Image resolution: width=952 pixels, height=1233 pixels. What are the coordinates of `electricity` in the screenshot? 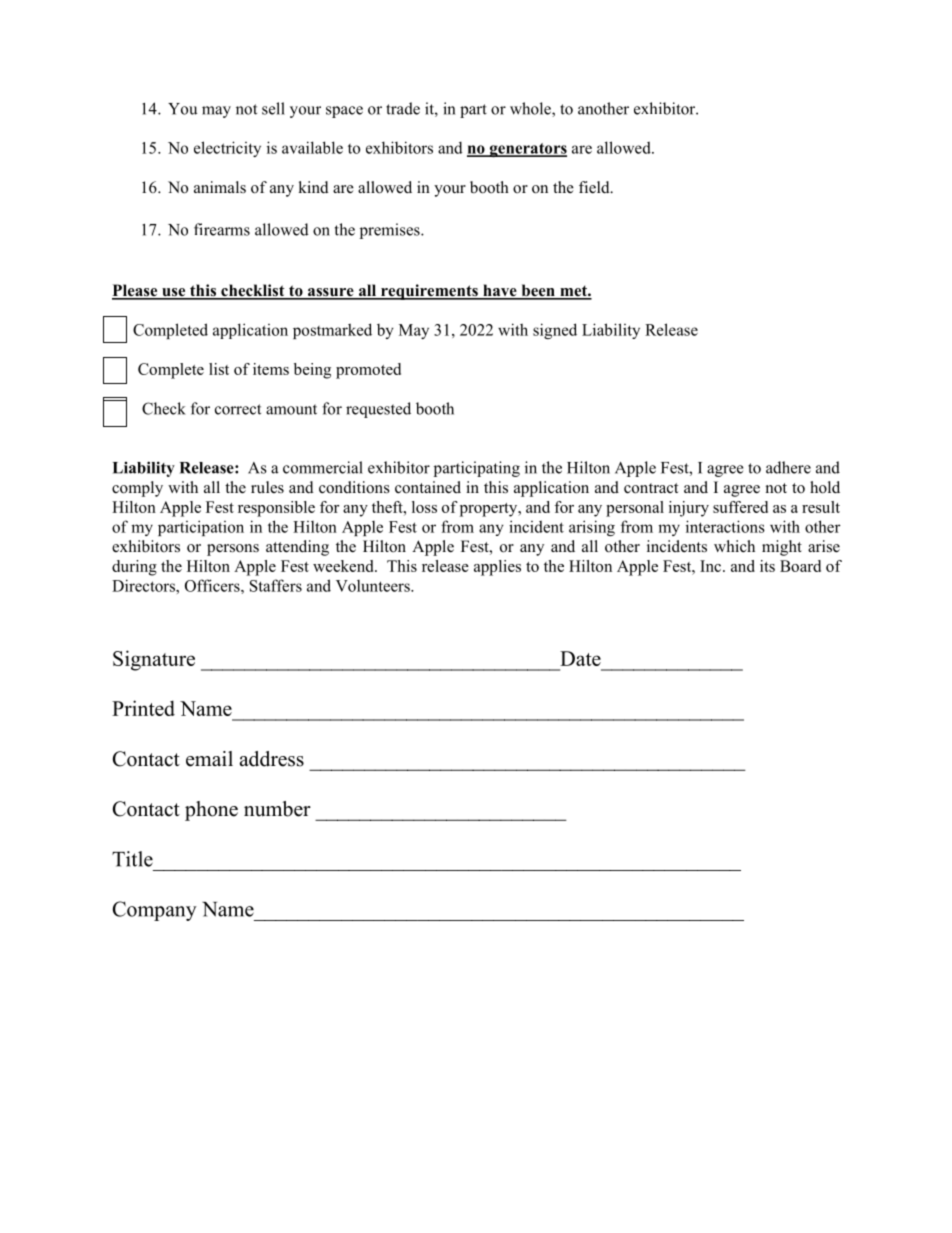 It's located at (227, 149).
